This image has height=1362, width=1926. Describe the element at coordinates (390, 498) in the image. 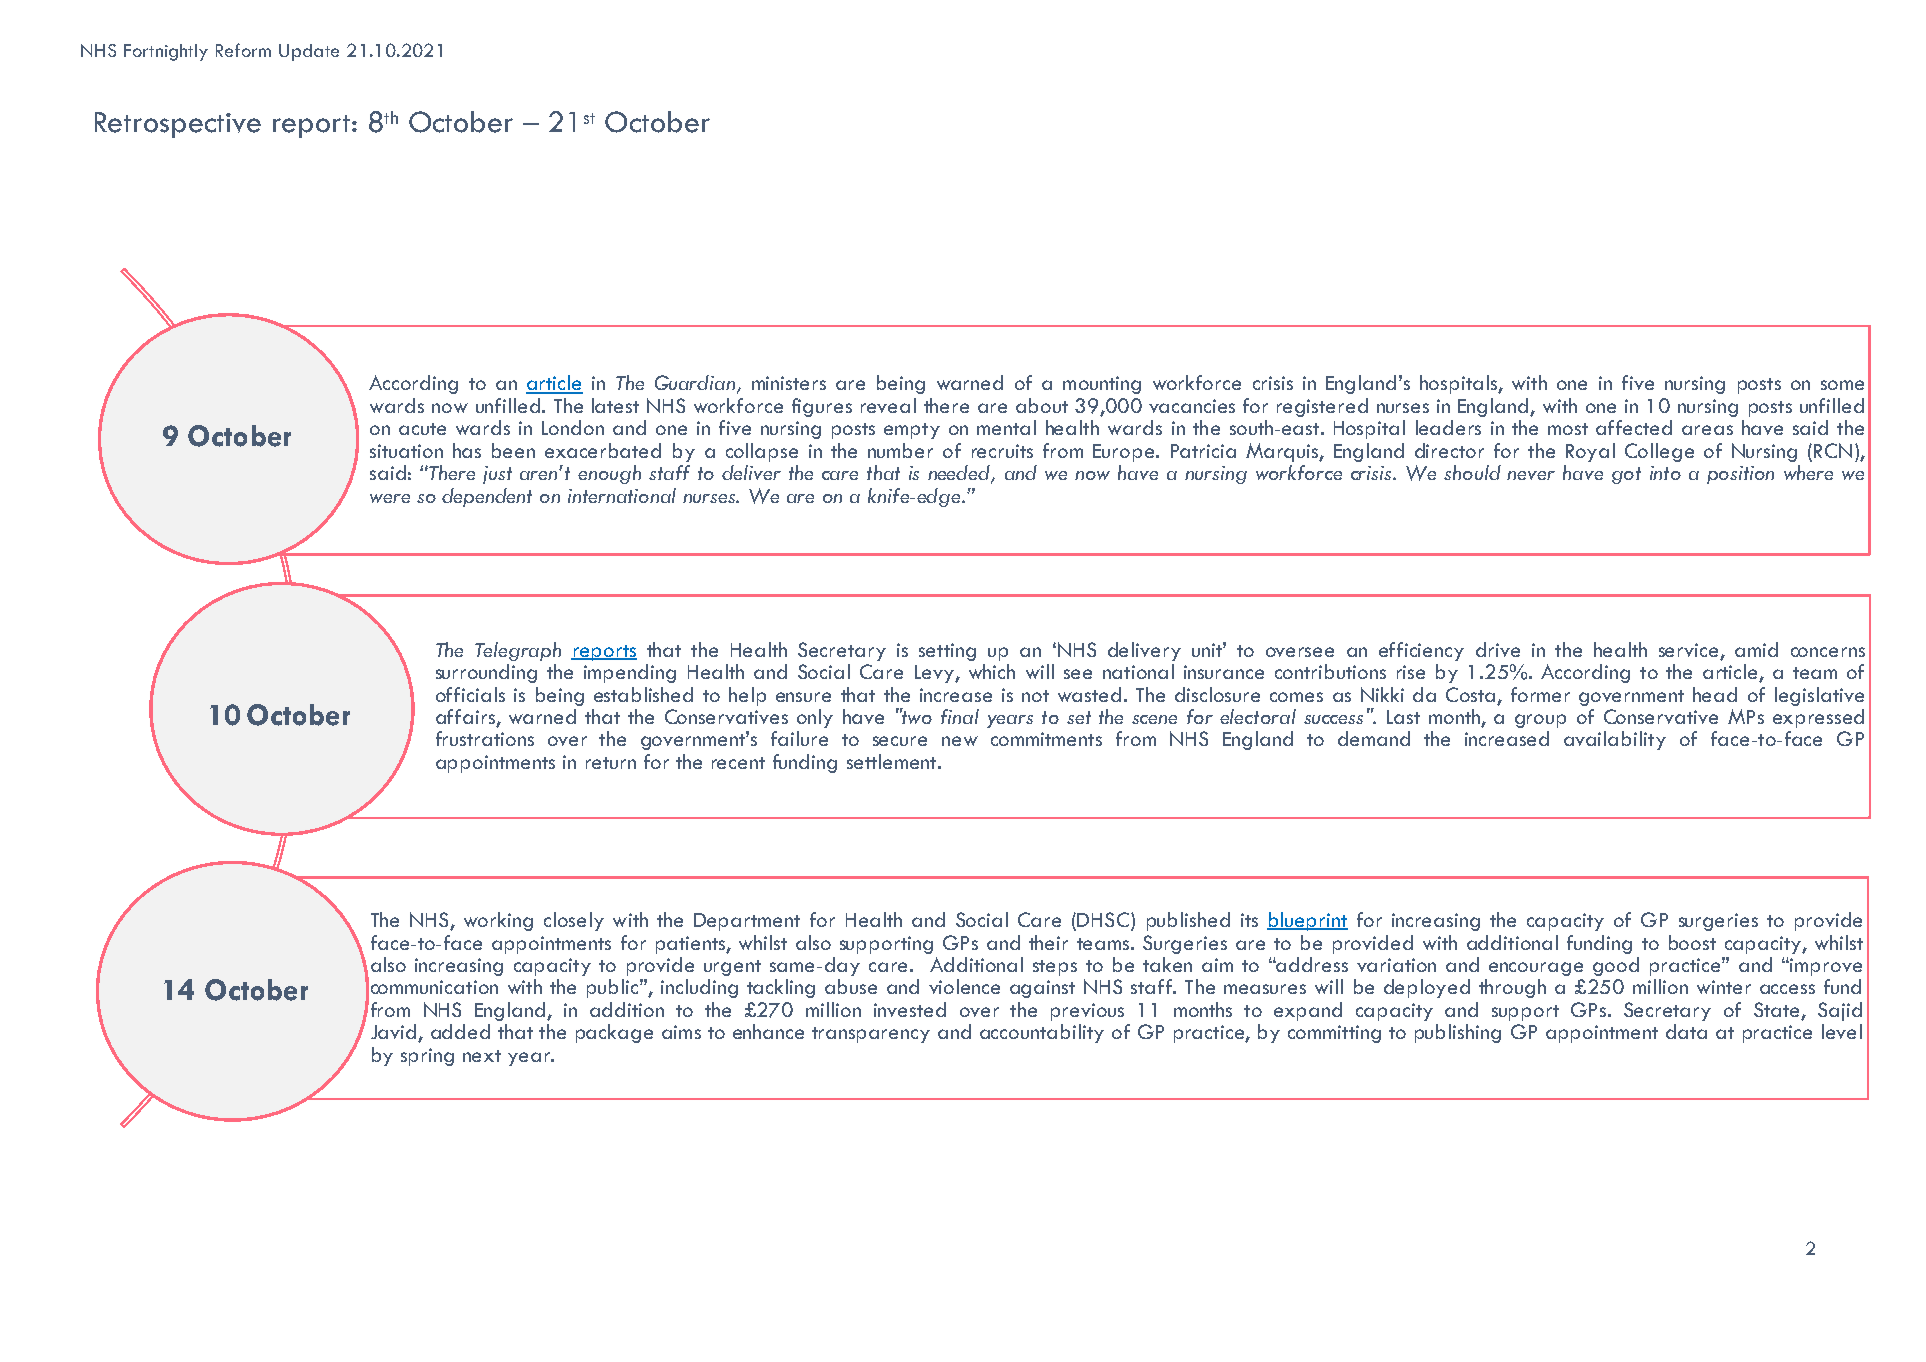

I see `were` at that location.
